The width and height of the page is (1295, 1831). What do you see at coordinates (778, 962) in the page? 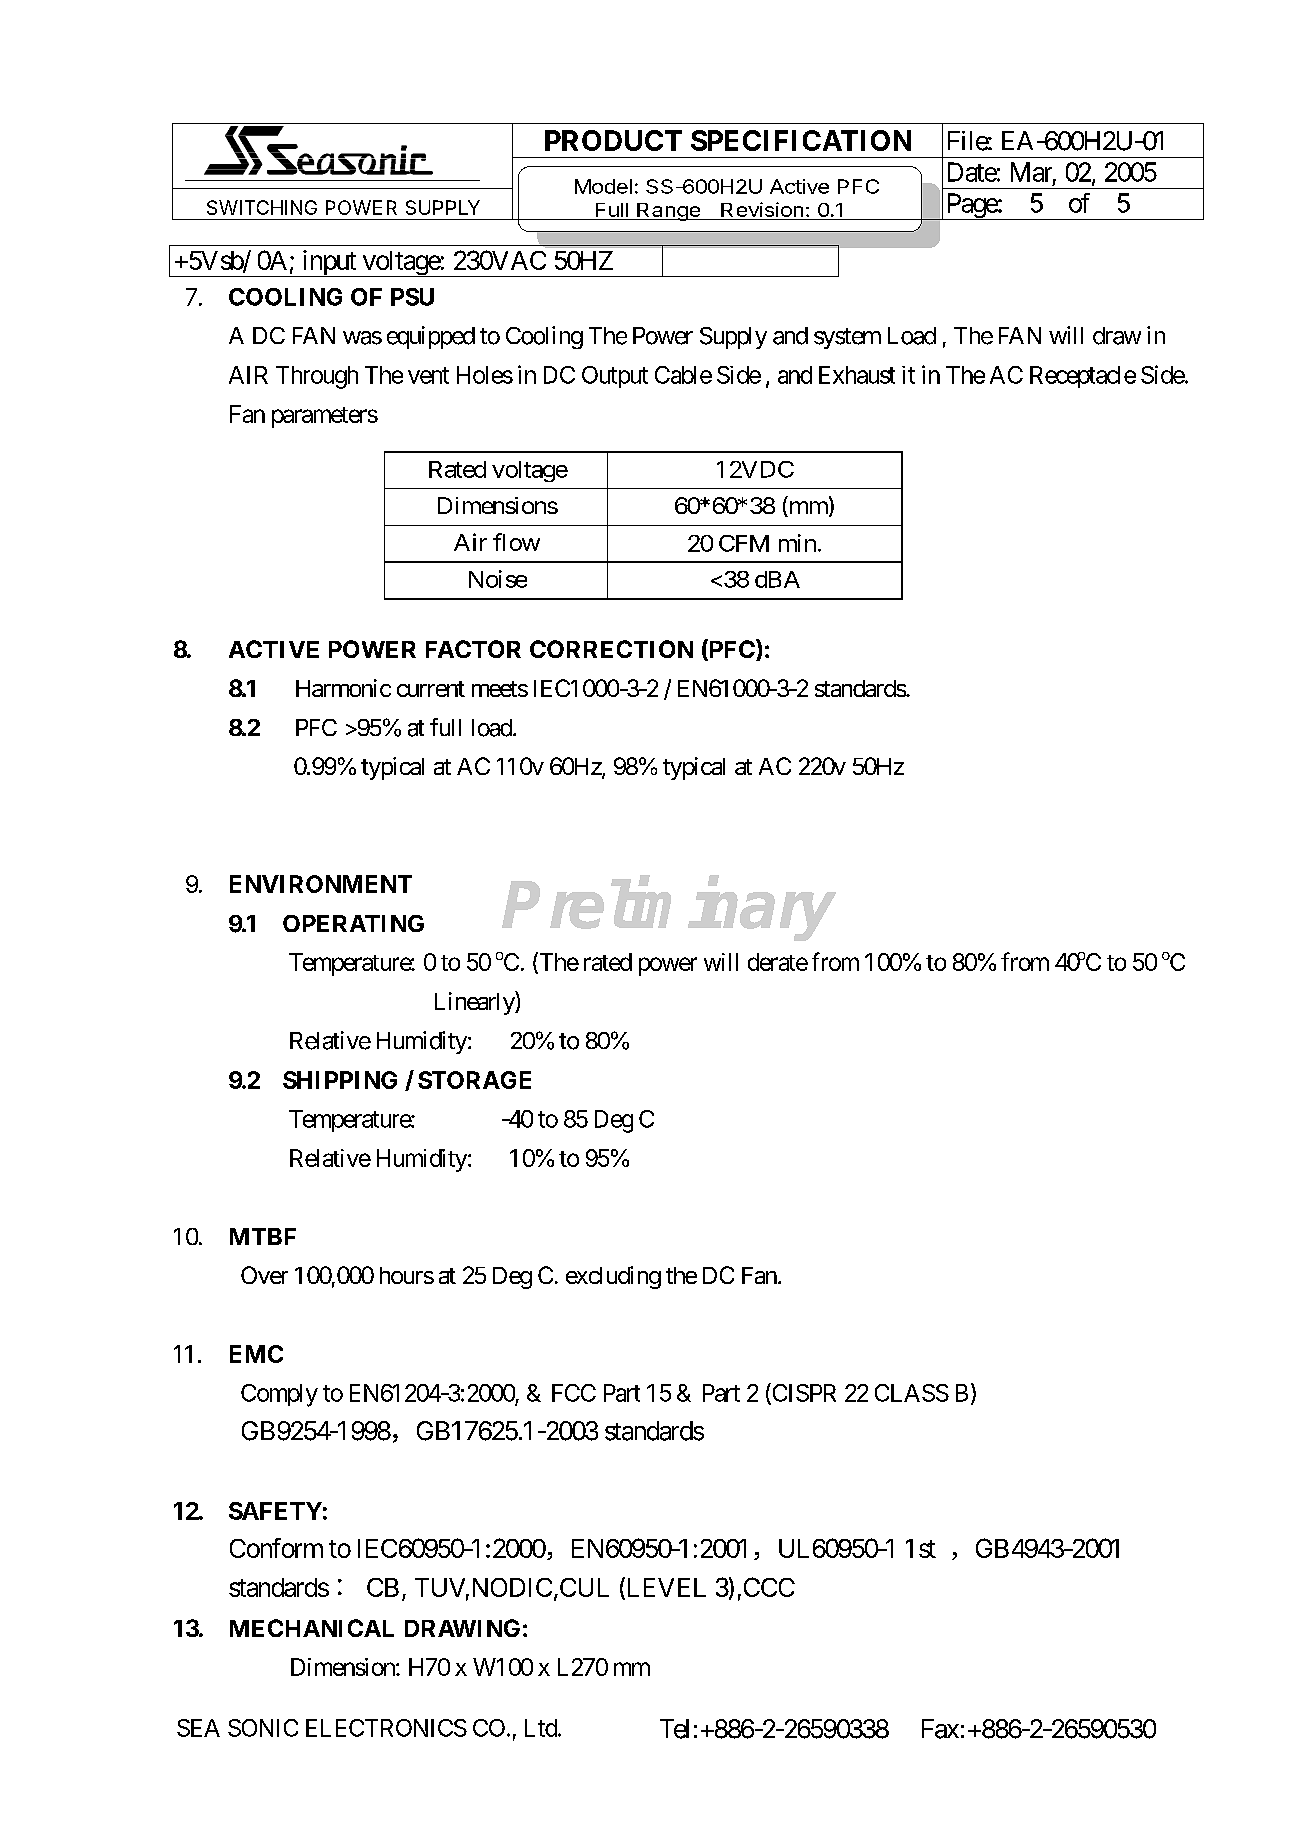
I see `derate` at bounding box center [778, 962].
